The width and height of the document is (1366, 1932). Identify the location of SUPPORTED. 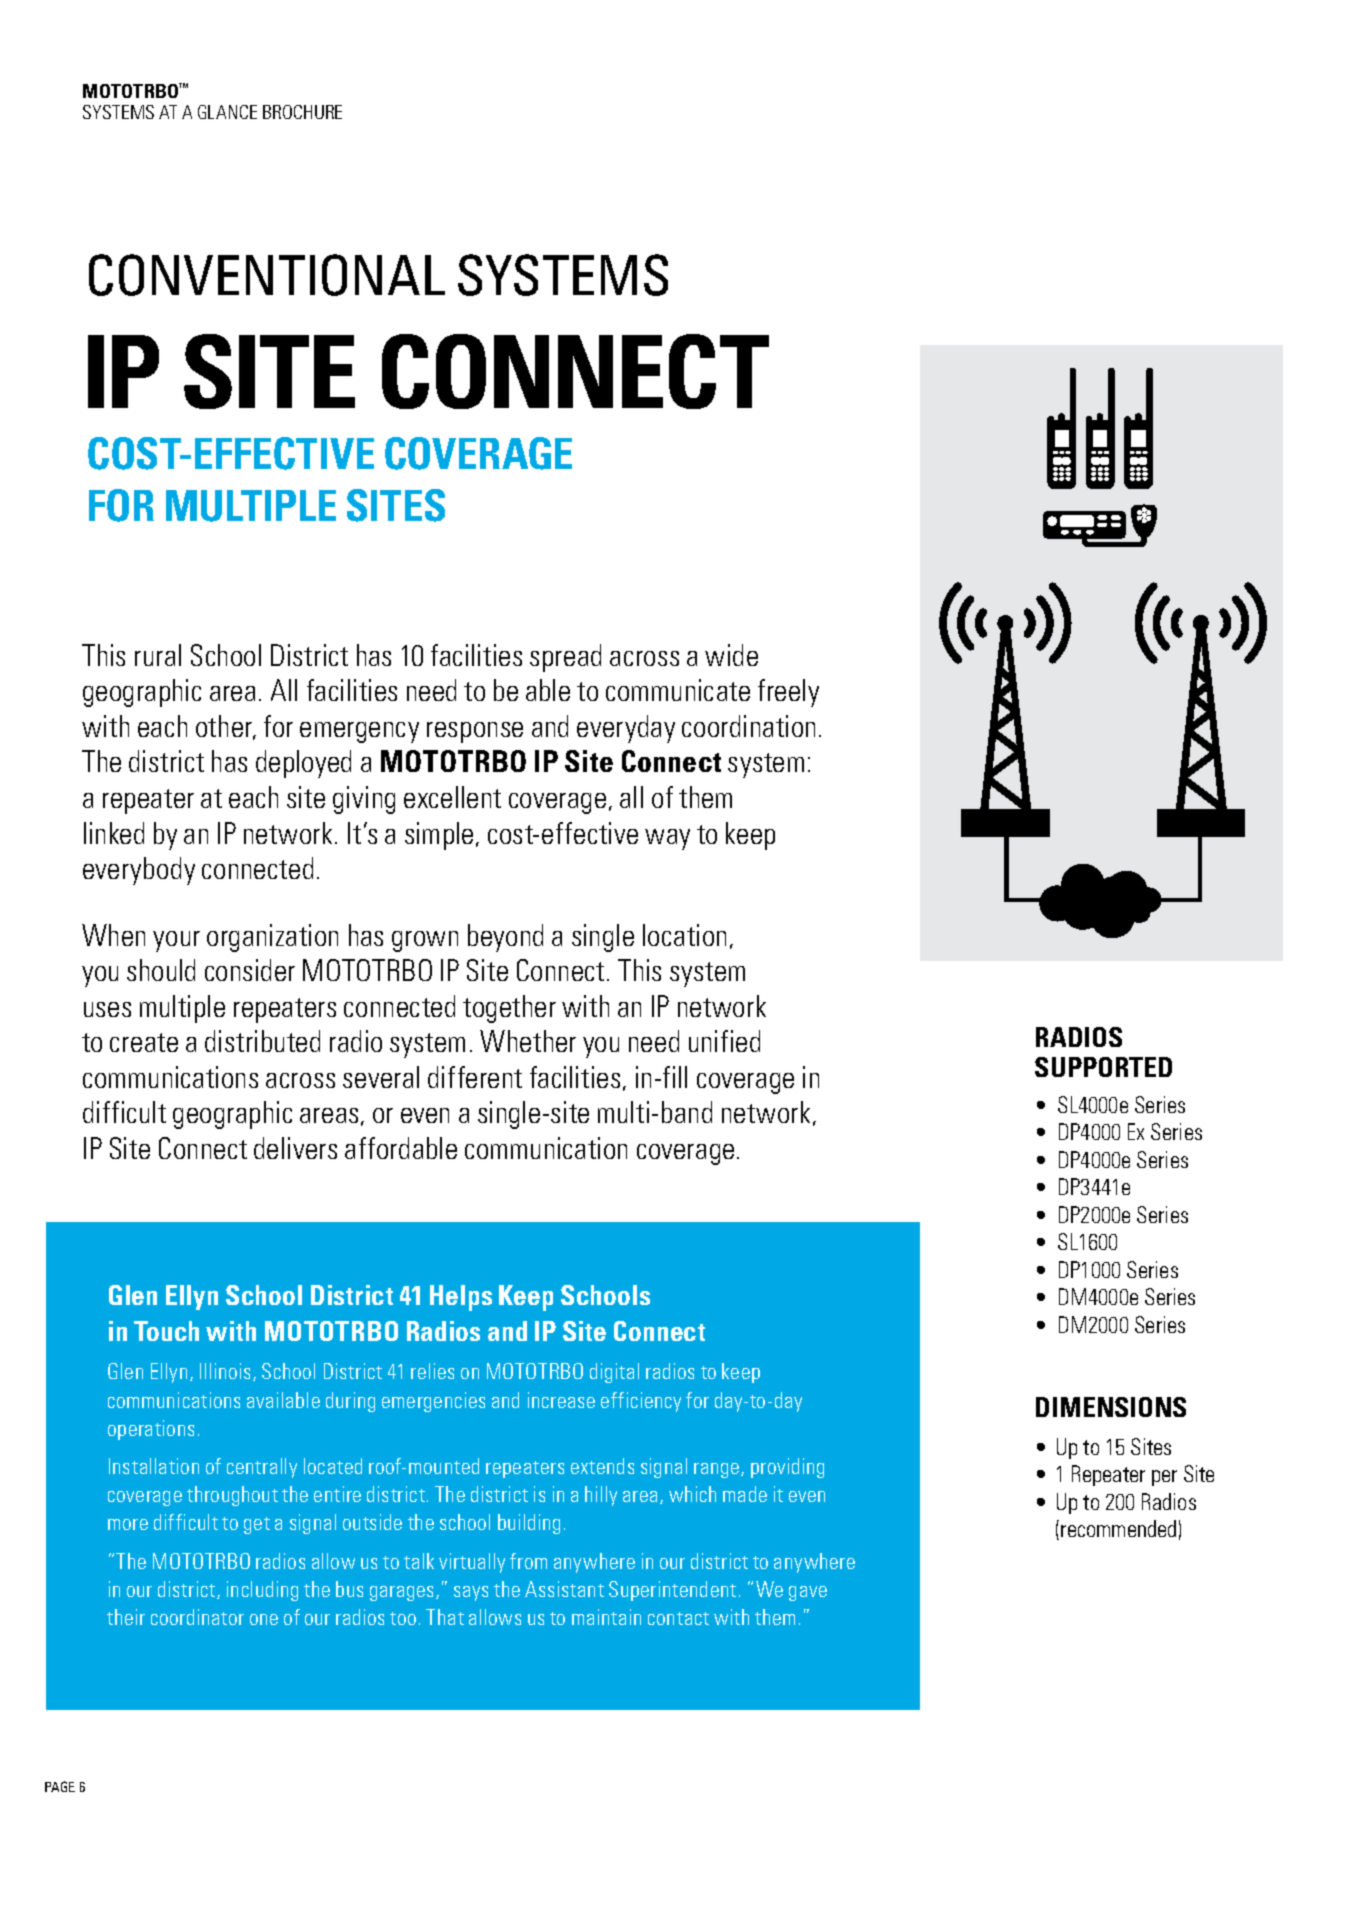
(1103, 1067).
